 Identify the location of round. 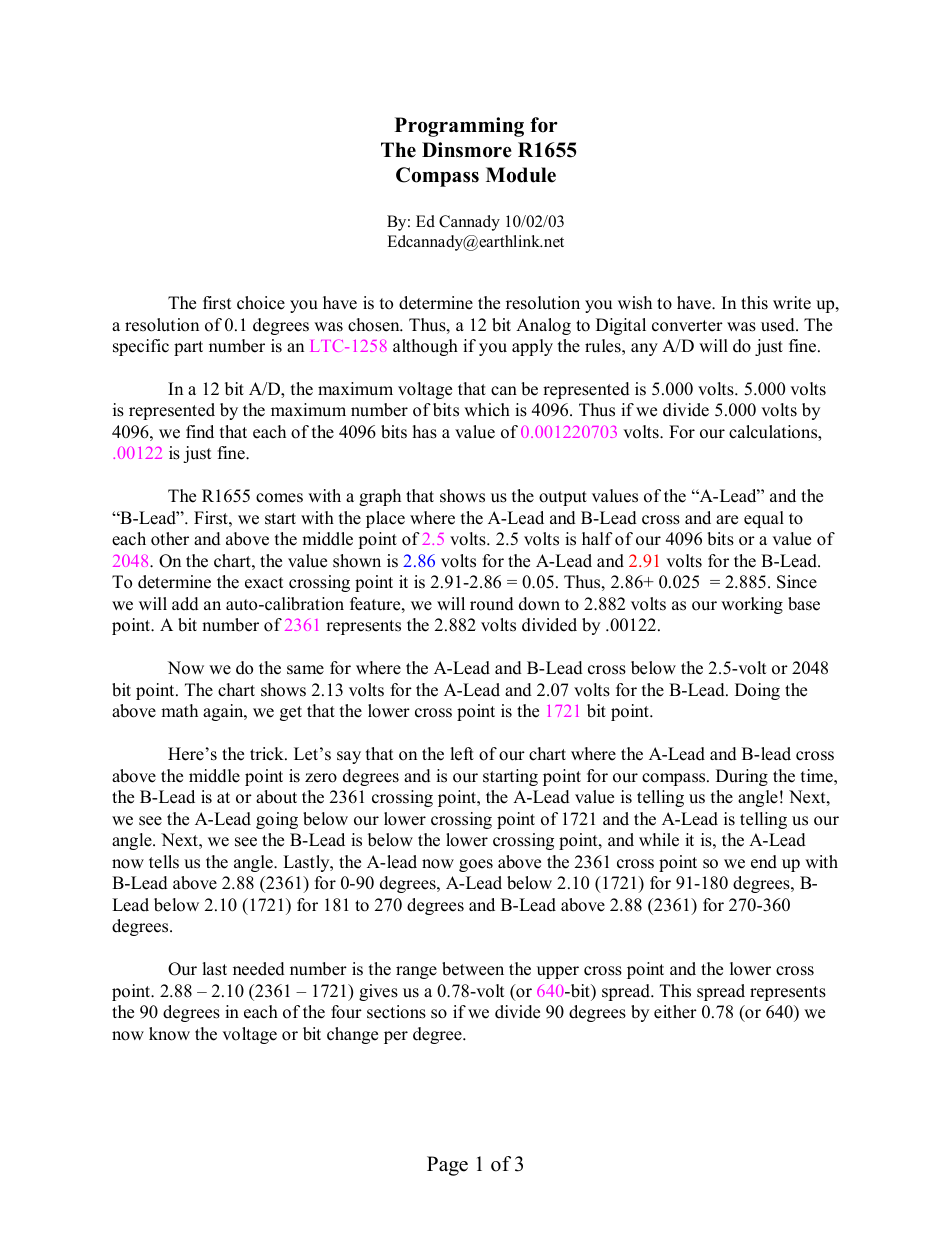
(492, 604).
